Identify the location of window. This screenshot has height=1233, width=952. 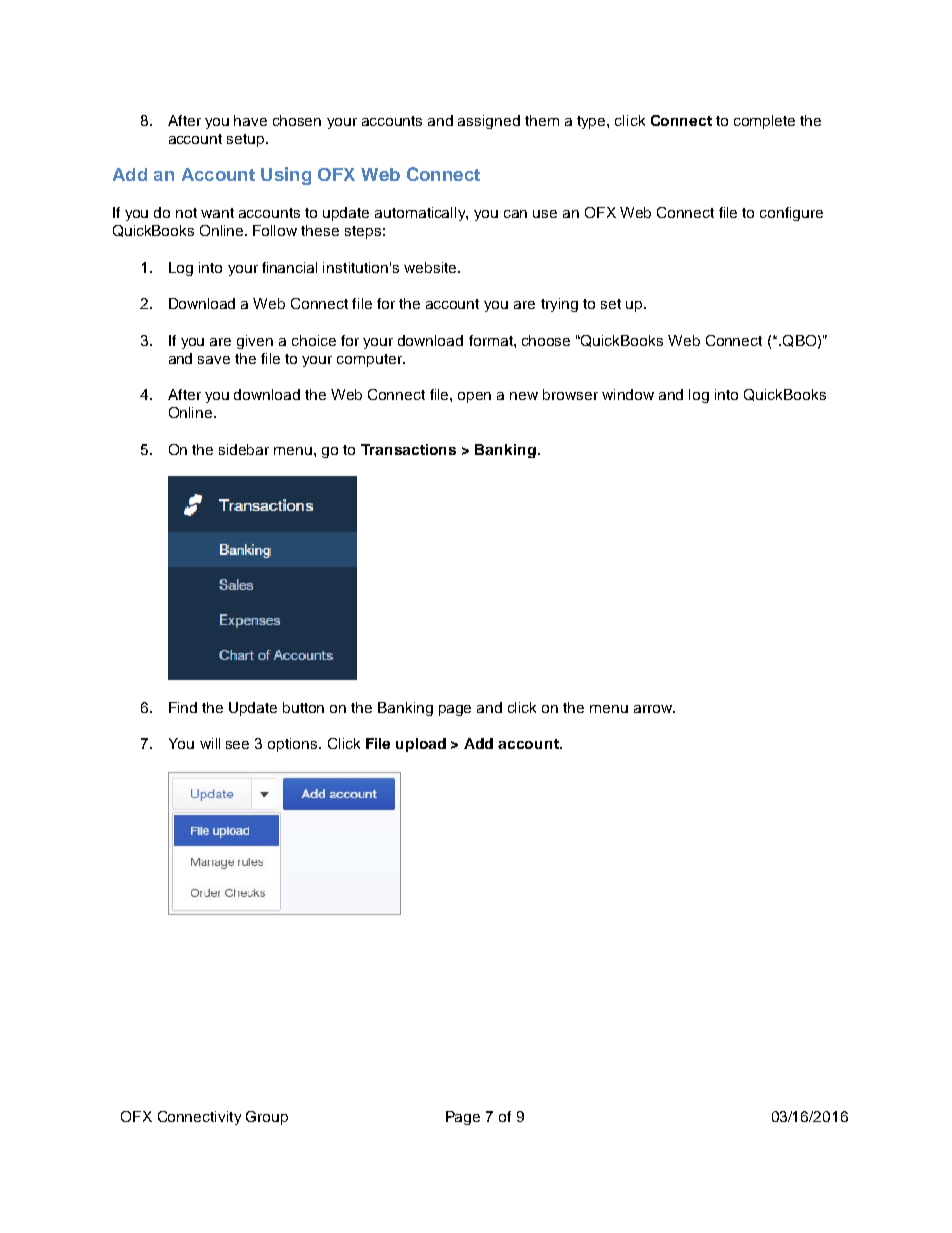
(628, 394).
